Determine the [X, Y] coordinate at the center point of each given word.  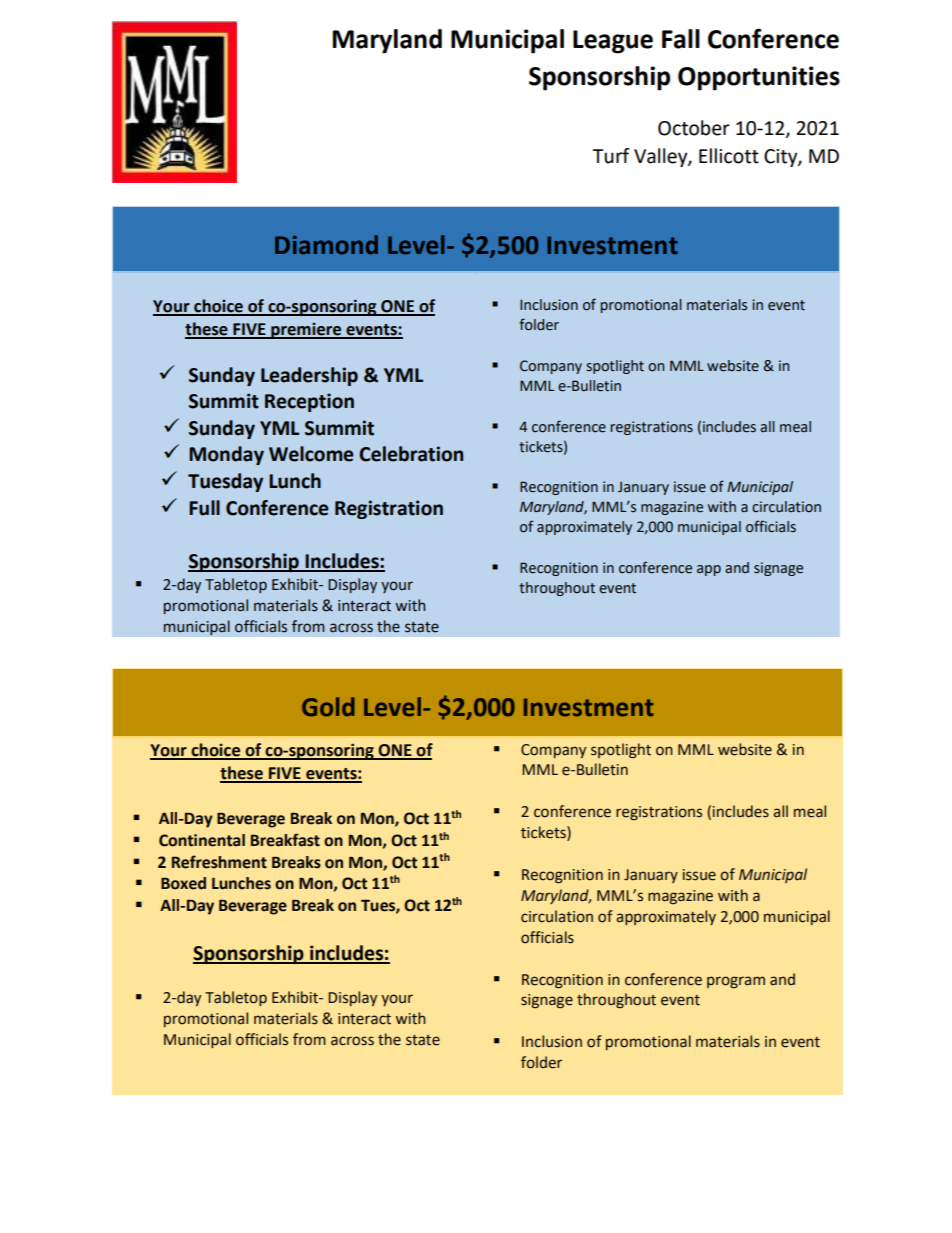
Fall [681, 39]
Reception [309, 402]
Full [204, 508]
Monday [226, 455]
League [613, 42]
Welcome [311, 454]
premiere [306, 331]
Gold [328, 707]
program [736, 982]
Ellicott [729, 156]
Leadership [309, 376]
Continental [202, 840]
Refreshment [219, 862]
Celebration [411, 454]
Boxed [183, 883]
